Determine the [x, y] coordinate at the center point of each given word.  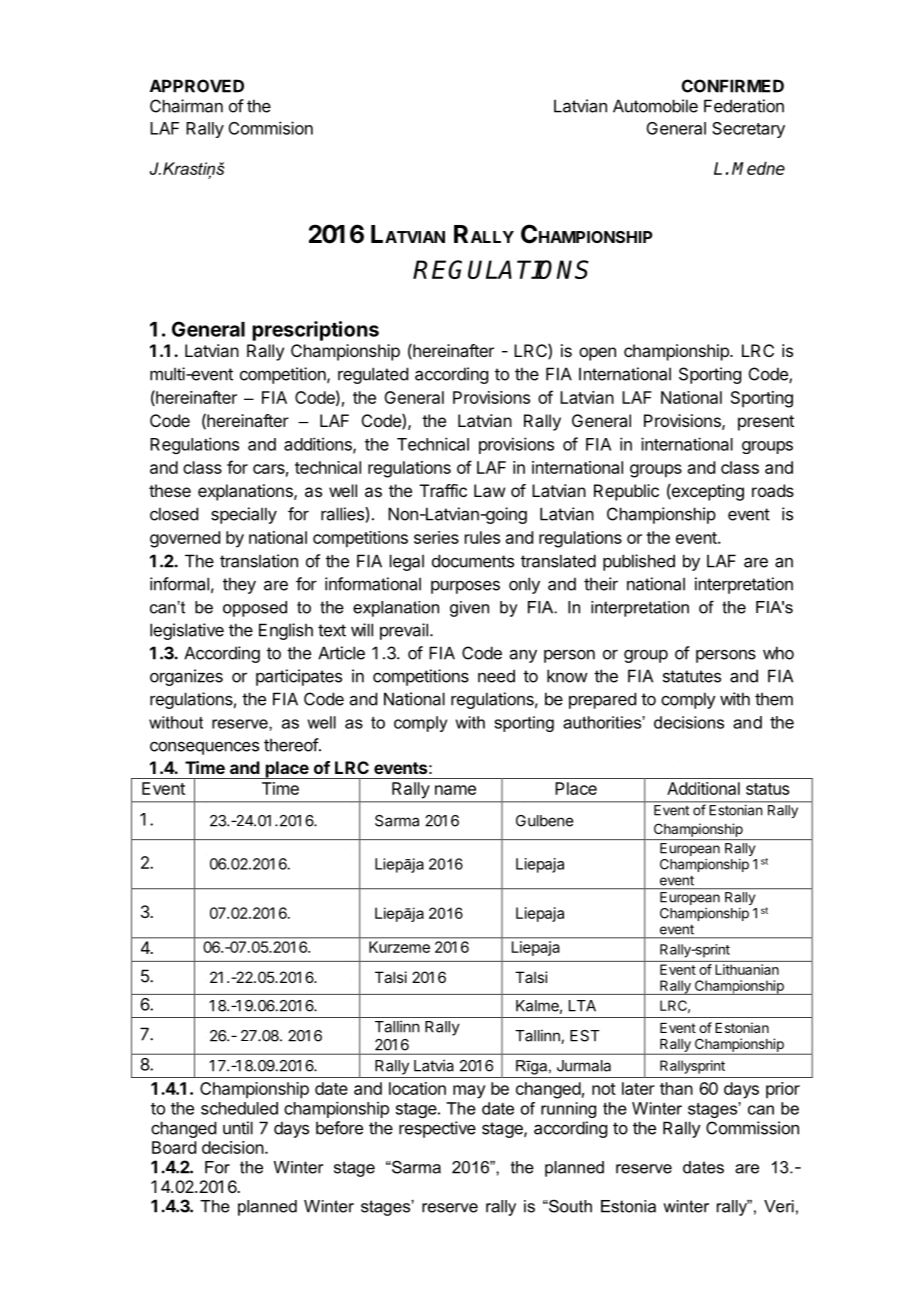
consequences [204, 748]
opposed [255, 609]
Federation [744, 106]
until [238, 1128]
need [496, 676]
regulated [373, 375]
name [455, 790]
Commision [271, 128]
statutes [692, 676]
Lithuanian [747, 969]
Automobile [655, 106]
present [766, 423]
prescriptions [315, 331]
